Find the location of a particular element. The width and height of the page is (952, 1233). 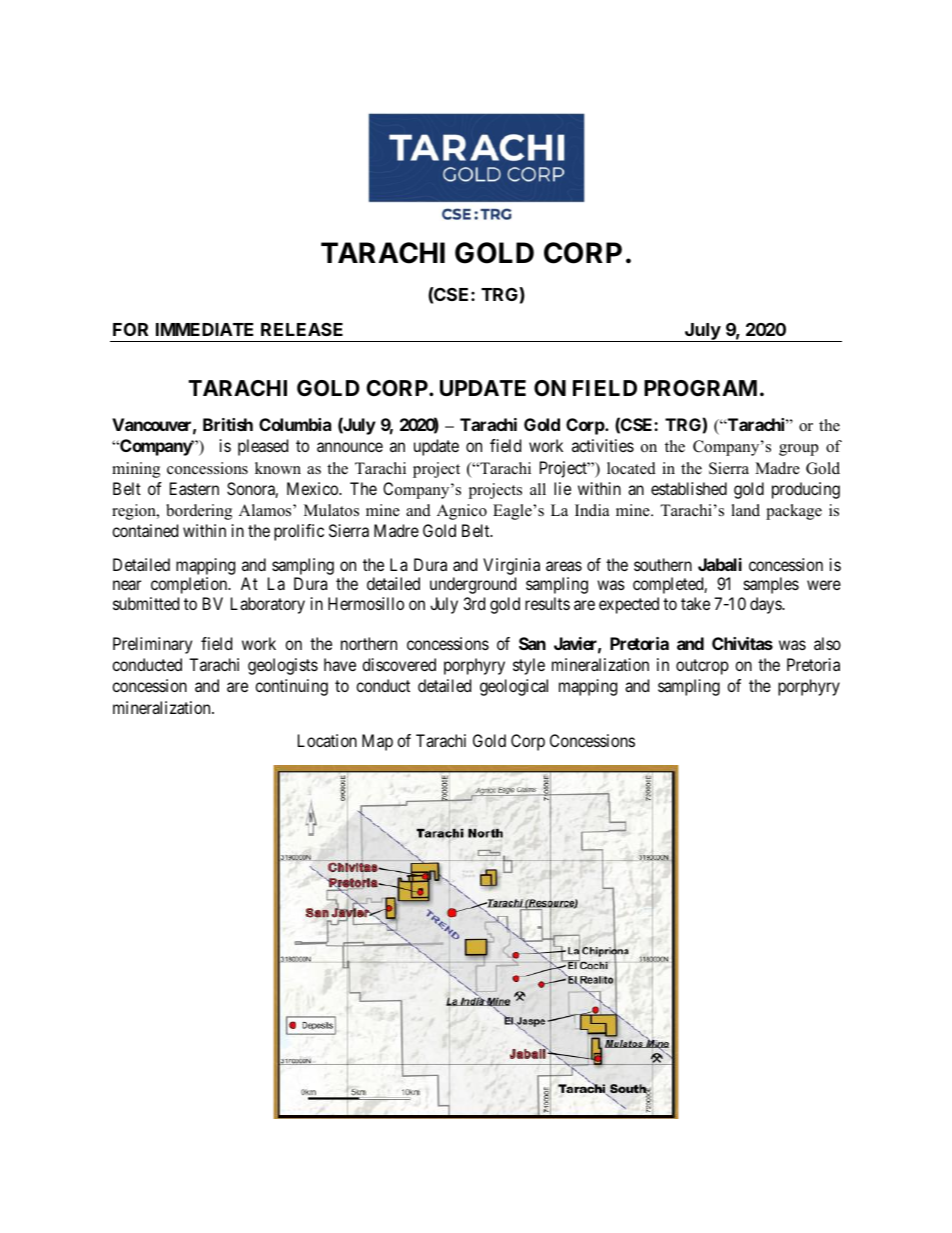

San is located at coordinates (532, 643).
